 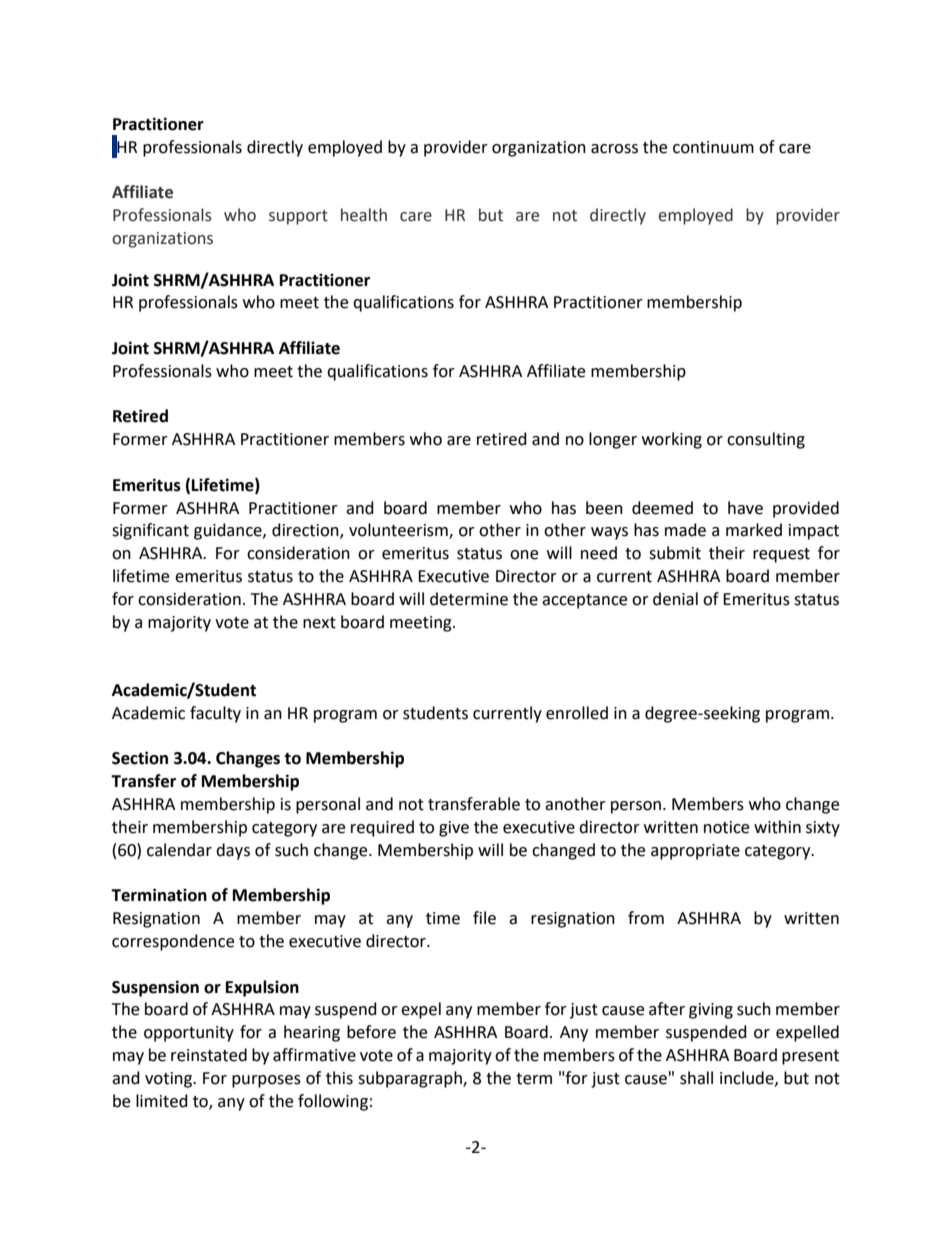 What do you see at coordinates (140, 758) in the screenshot?
I see `Section` at bounding box center [140, 758].
